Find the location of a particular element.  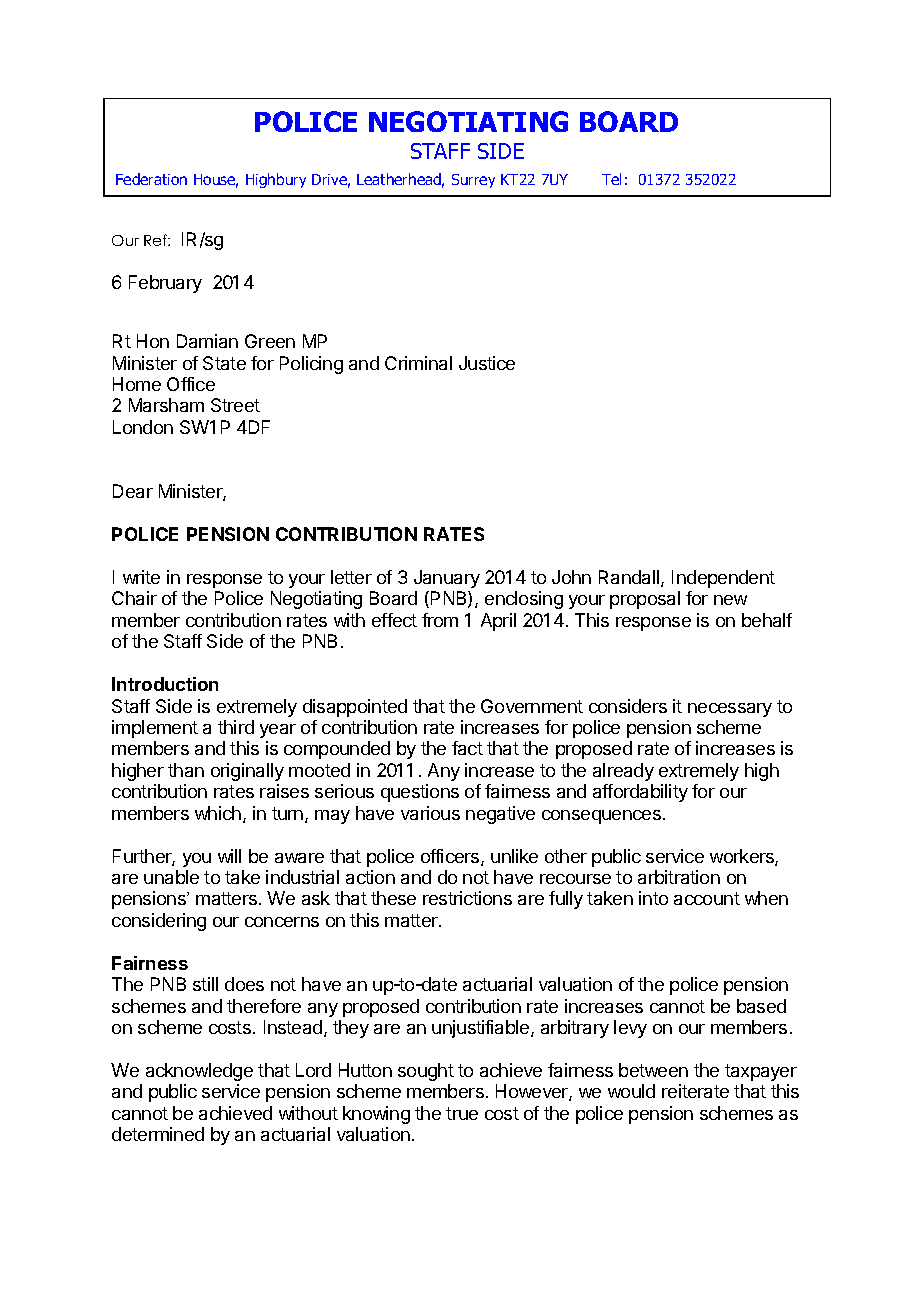

between is located at coordinates (653, 1070).
